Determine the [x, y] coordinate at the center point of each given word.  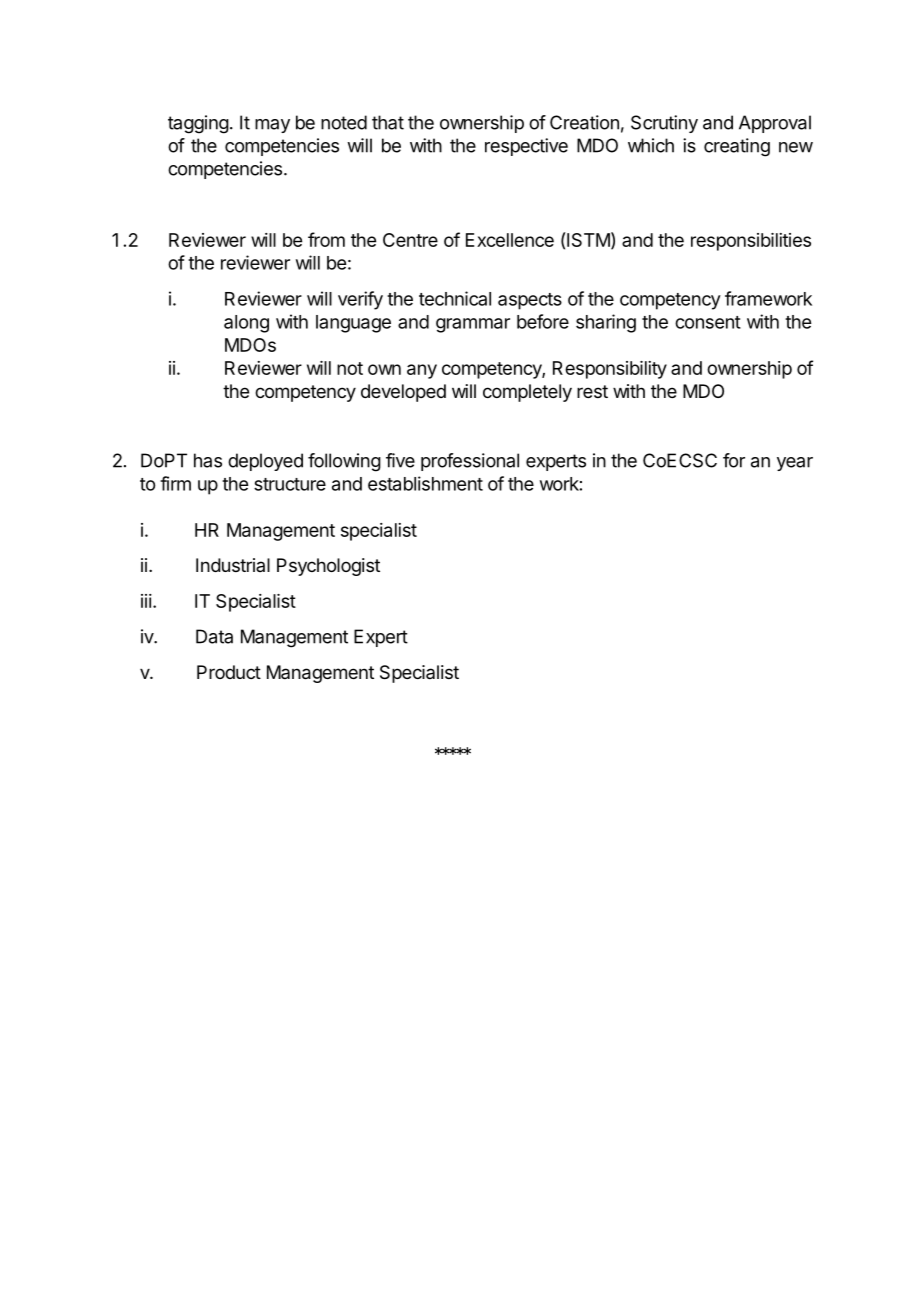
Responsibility [610, 370]
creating [737, 147]
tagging [198, 124]
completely [527, 393]
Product [229, 672]
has [208, 460]
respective [526, 147]
